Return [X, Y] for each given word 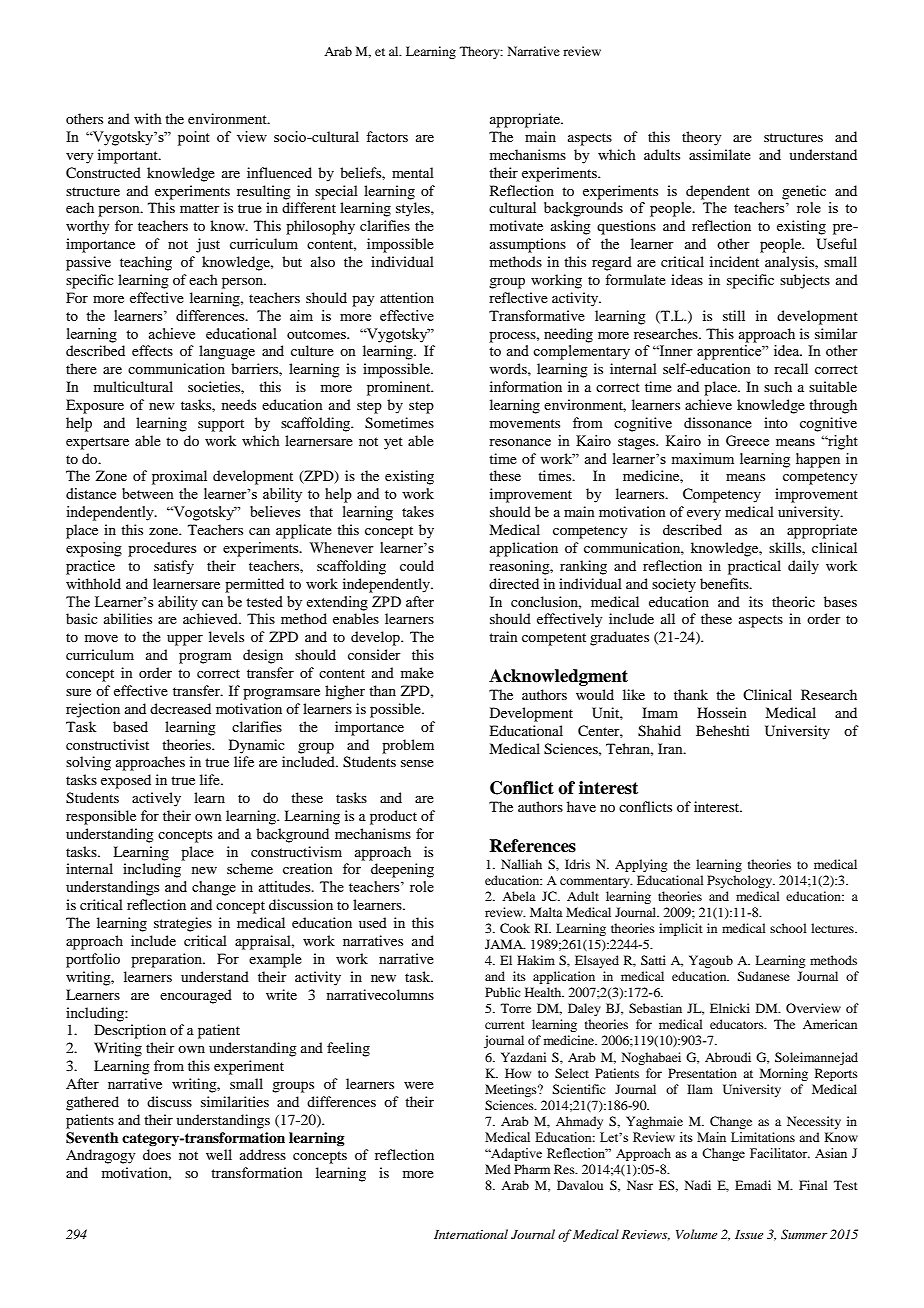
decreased [180, 708]
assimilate [720, 154]
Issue [749, 1234]
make [417, 672]
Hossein [722, 712]
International [471, 1234]
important [129, 156]
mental [413, 172]
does [157, 1154]
